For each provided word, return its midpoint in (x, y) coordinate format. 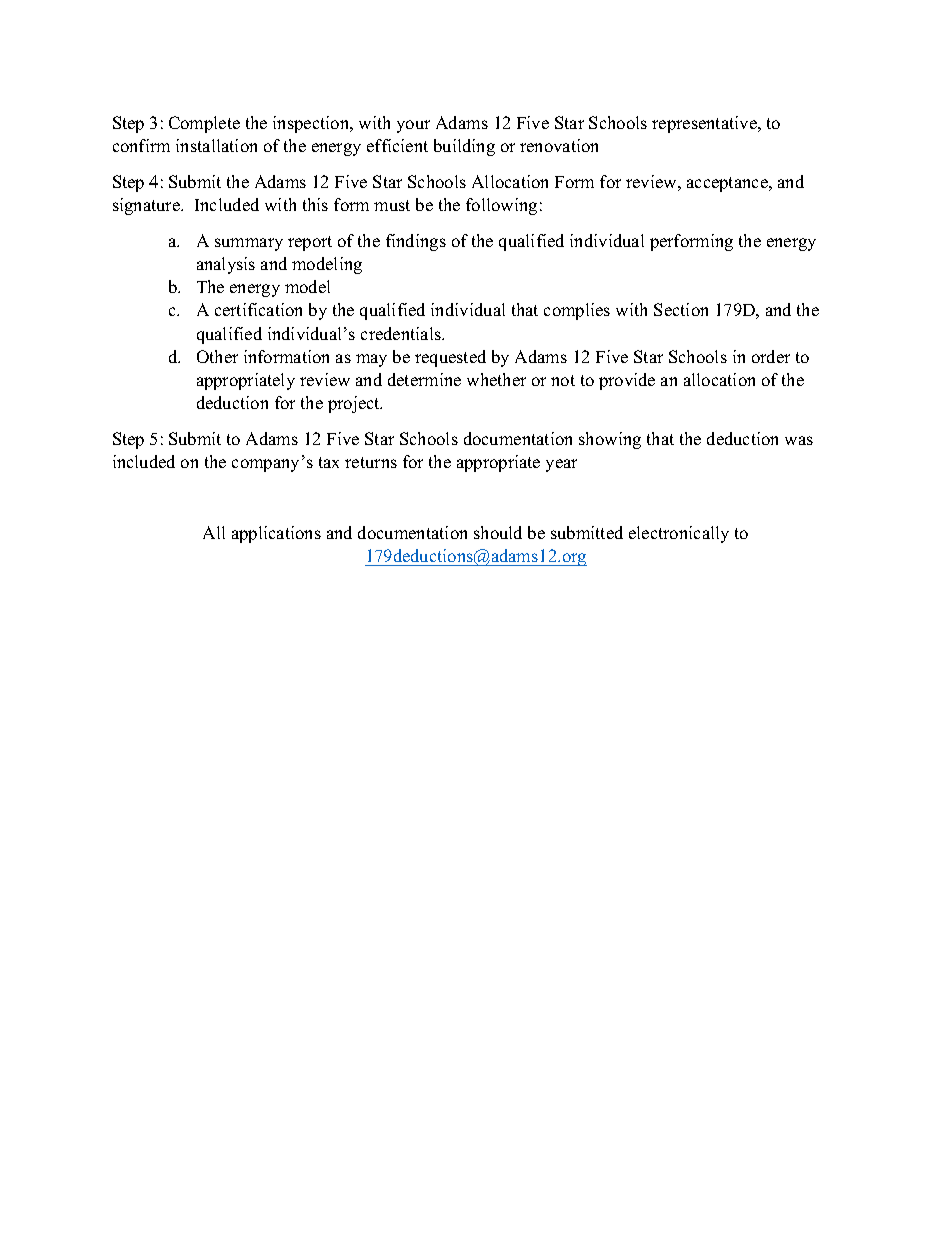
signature (147, 206)
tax (329, 462)
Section (681, 309)
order (771, 356)
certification (258, 309)
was (799, 440)
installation (216, 145)
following (501, 206)
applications (276, 534)
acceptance (728, 184)
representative (705, 124)
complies (577, 311)
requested (450, 358)
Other (217, 356)
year (561, 465)
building (464, 147)
